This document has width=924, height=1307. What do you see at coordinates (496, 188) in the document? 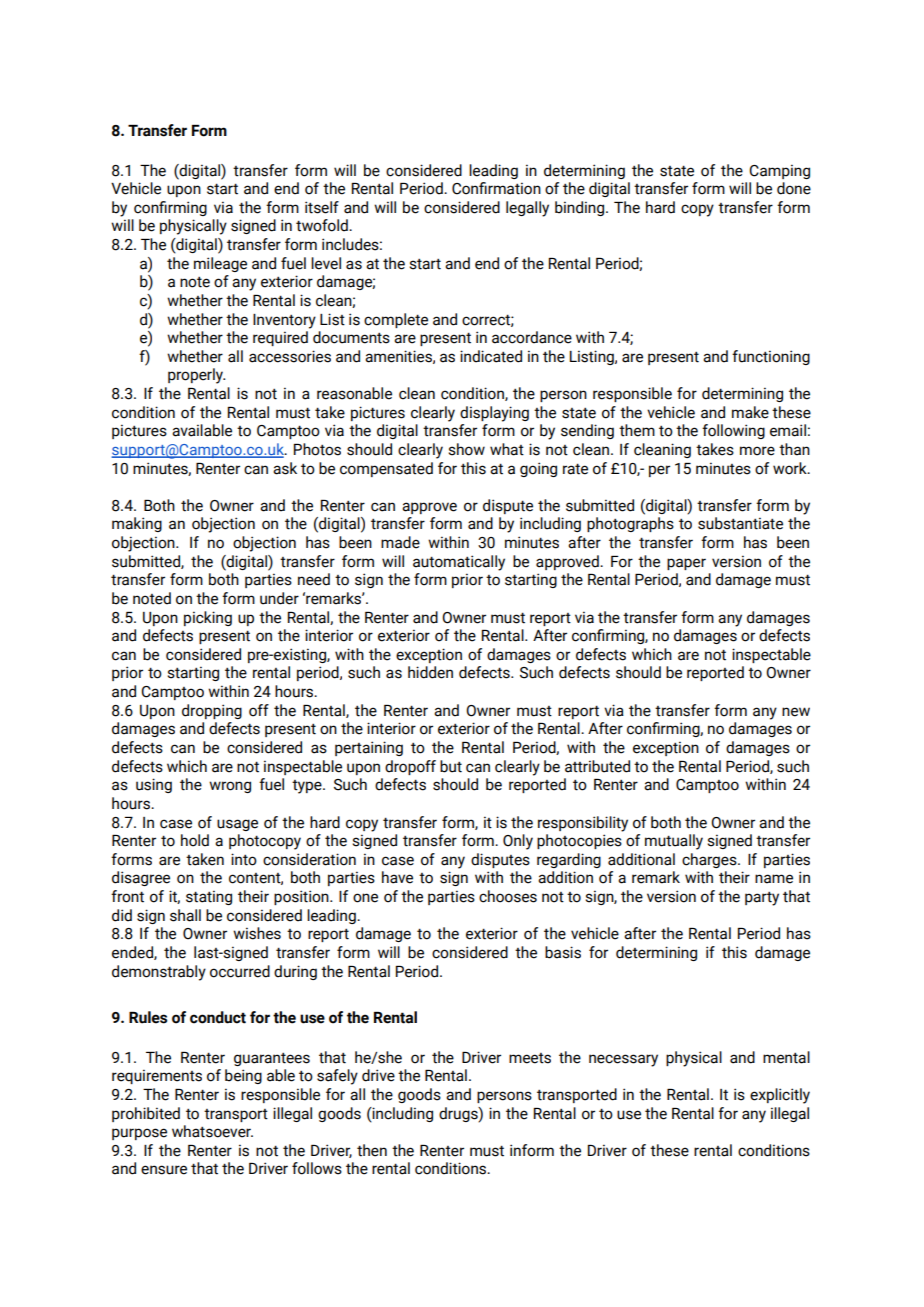
I see `Confirmation` at bounding box center [496, 188].
